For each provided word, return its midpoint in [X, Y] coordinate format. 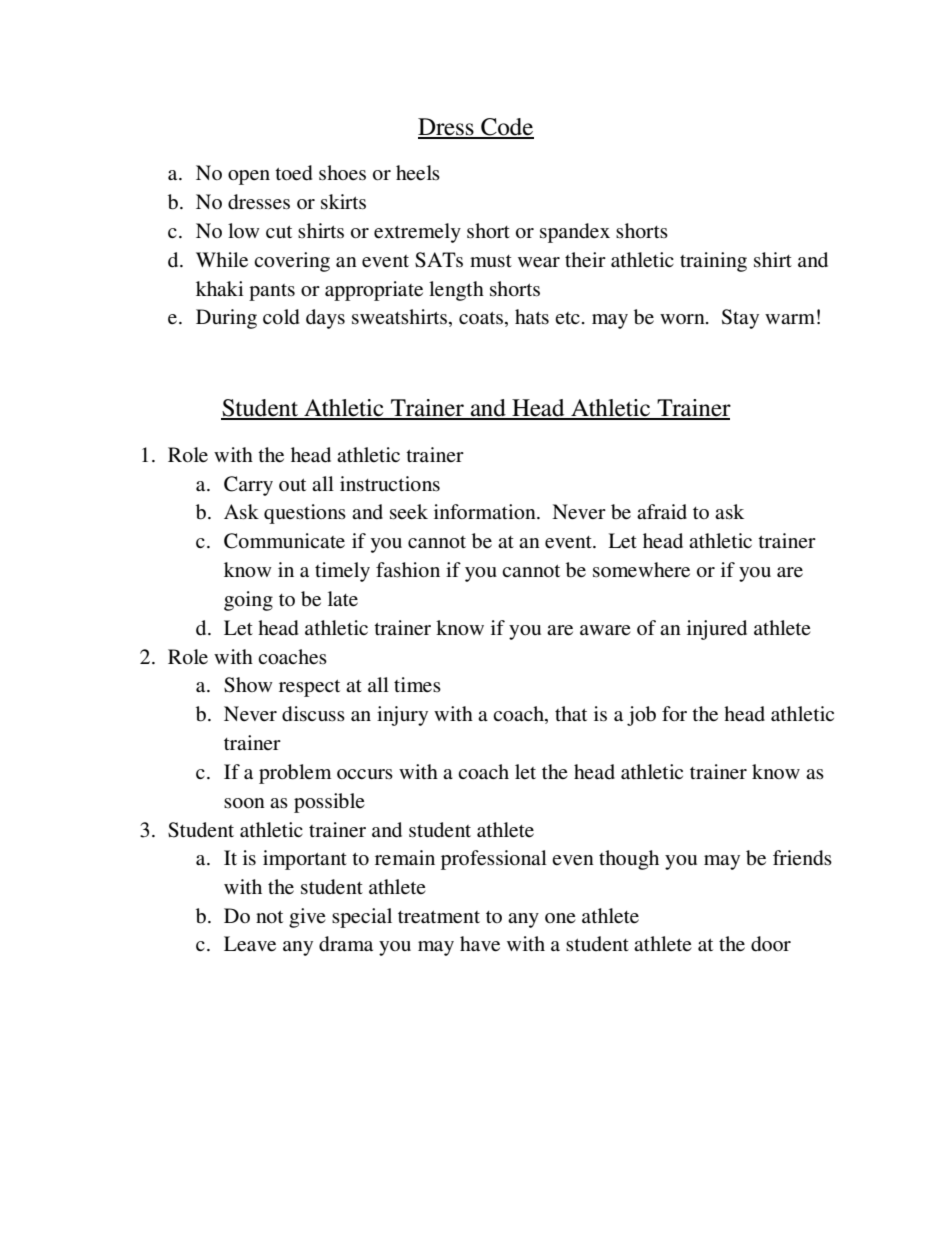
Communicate [284, 541]
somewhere [641, 570]
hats [532, 317]
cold [281, 317]
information [486, 511]
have [480, 944]
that [571, 713]
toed [293, 173]
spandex [575, 233]
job [641, 716]
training [713, 262]
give [307, 918]
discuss [313, 714]
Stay [740, 319]
